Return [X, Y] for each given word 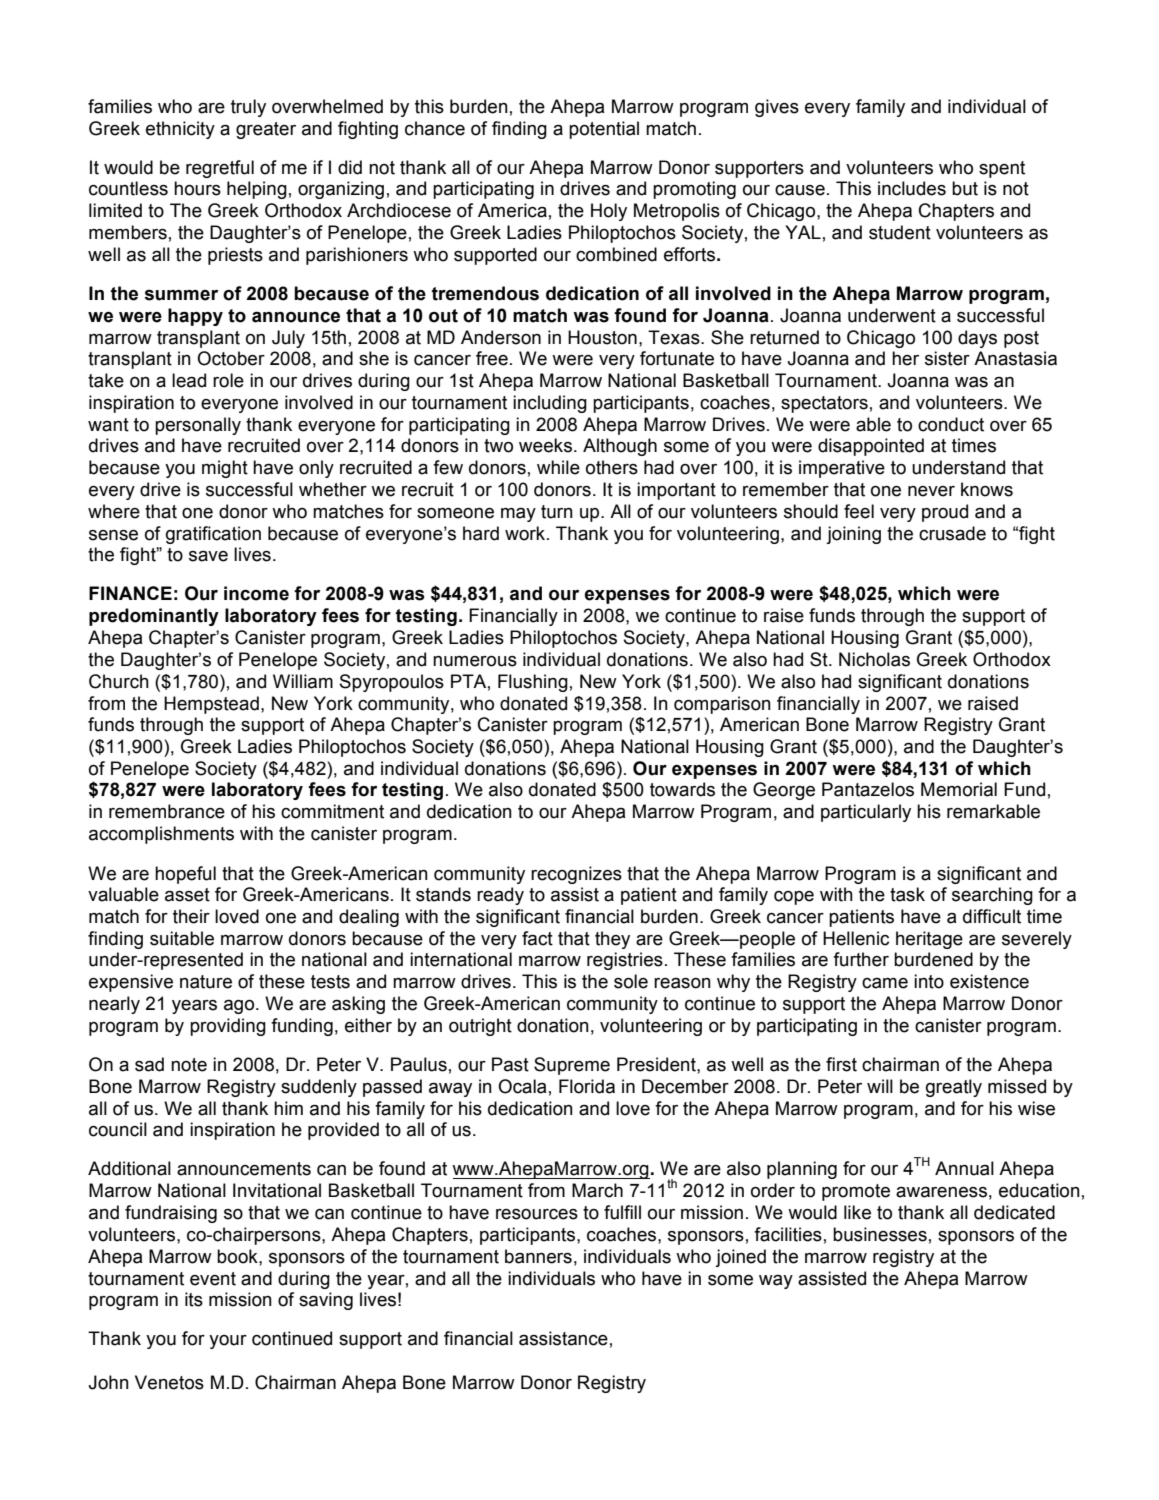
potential [604, 130]
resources [537, 1214]
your [228, 1342]
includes [912, 188]
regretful [220, 169]
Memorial [959, 789]
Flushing [533, 683]
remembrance [167, 811]
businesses [880, 1234]
